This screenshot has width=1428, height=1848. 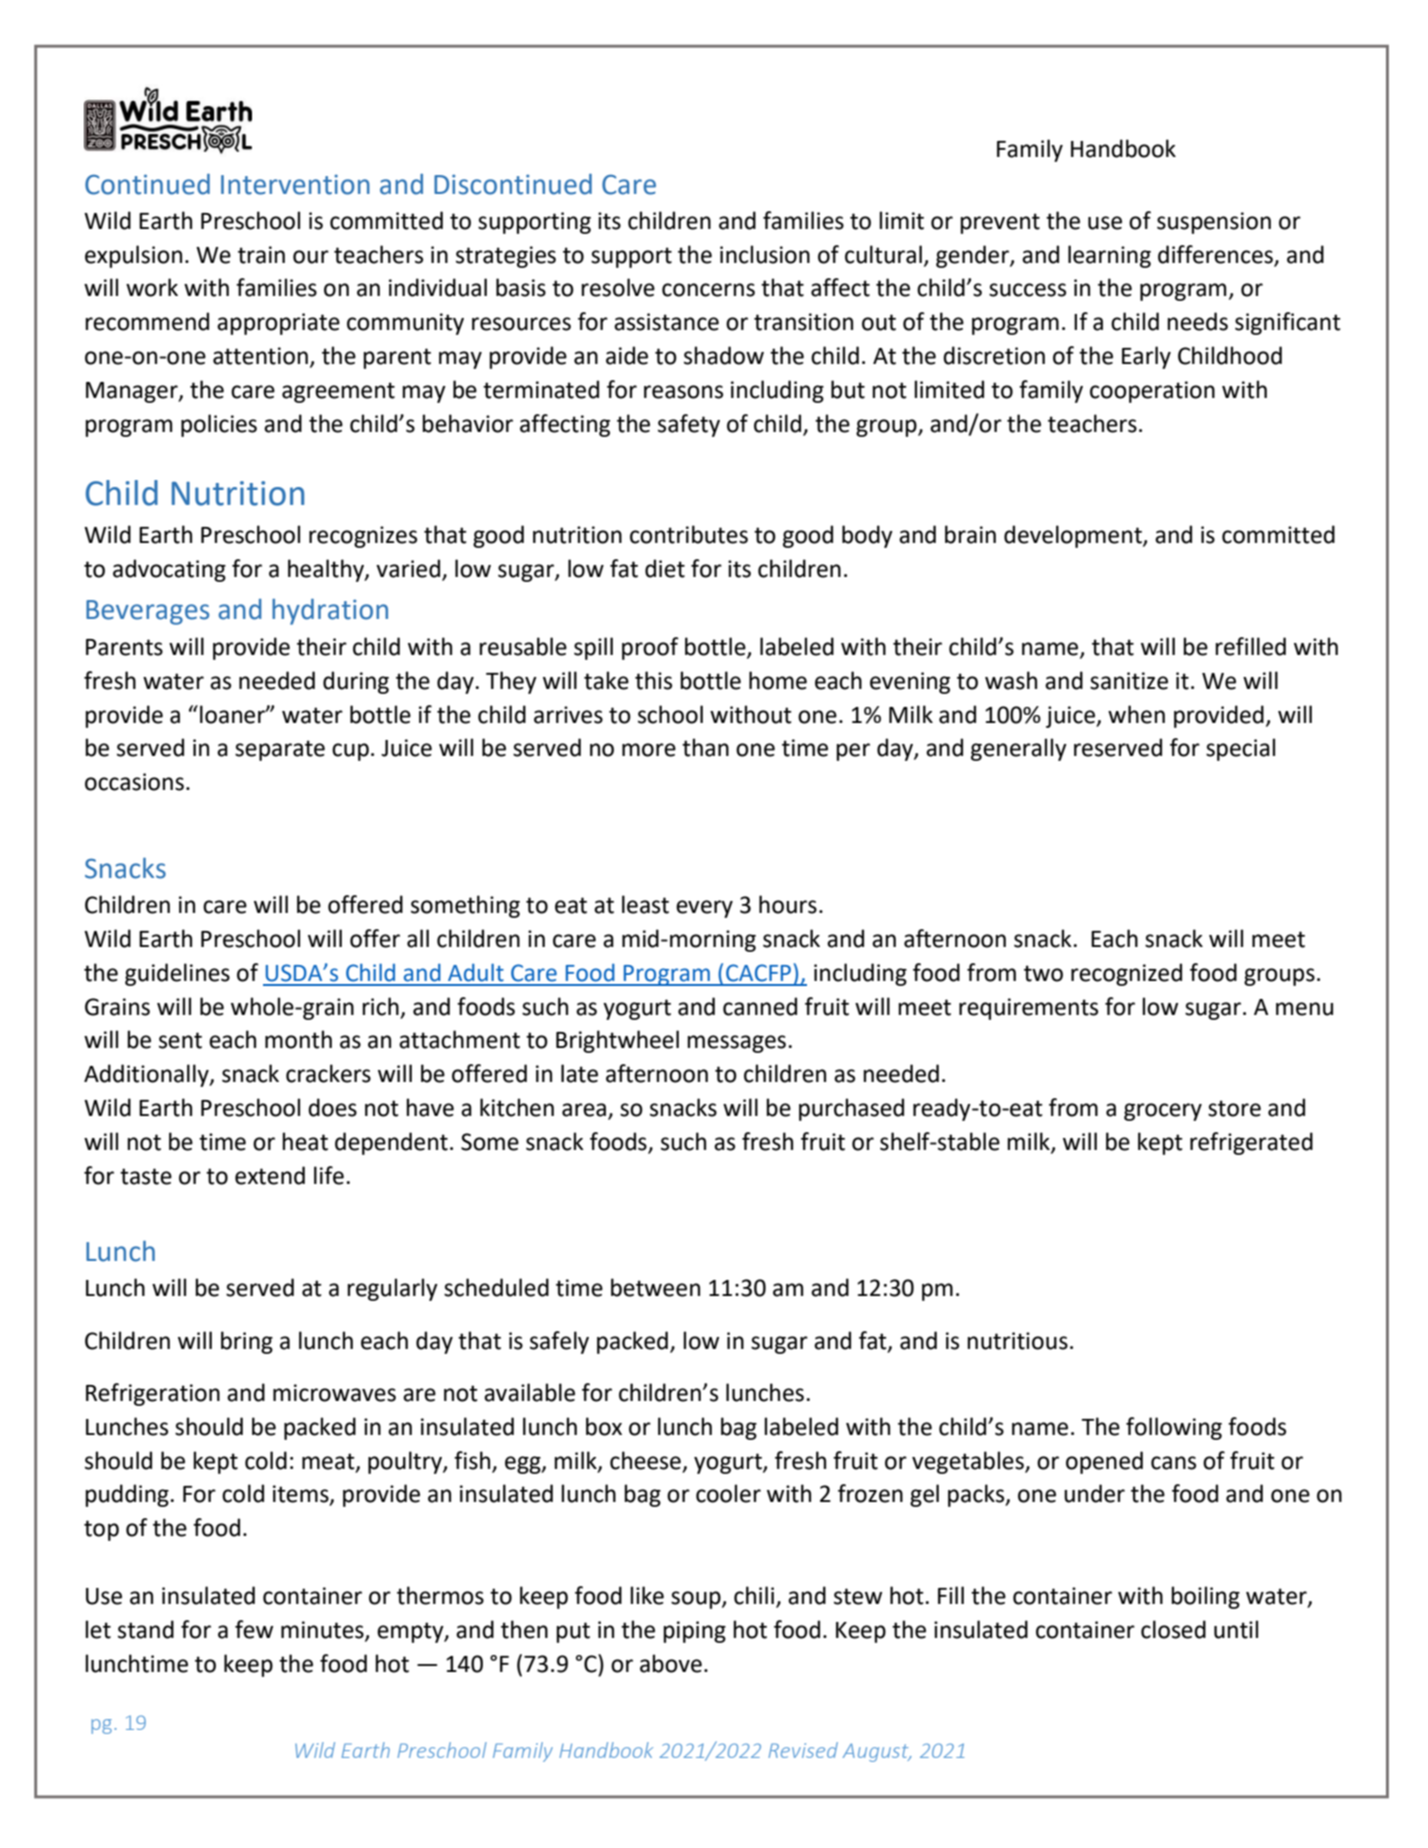 I want to click on recognized, so click(x=1126, y=974).
